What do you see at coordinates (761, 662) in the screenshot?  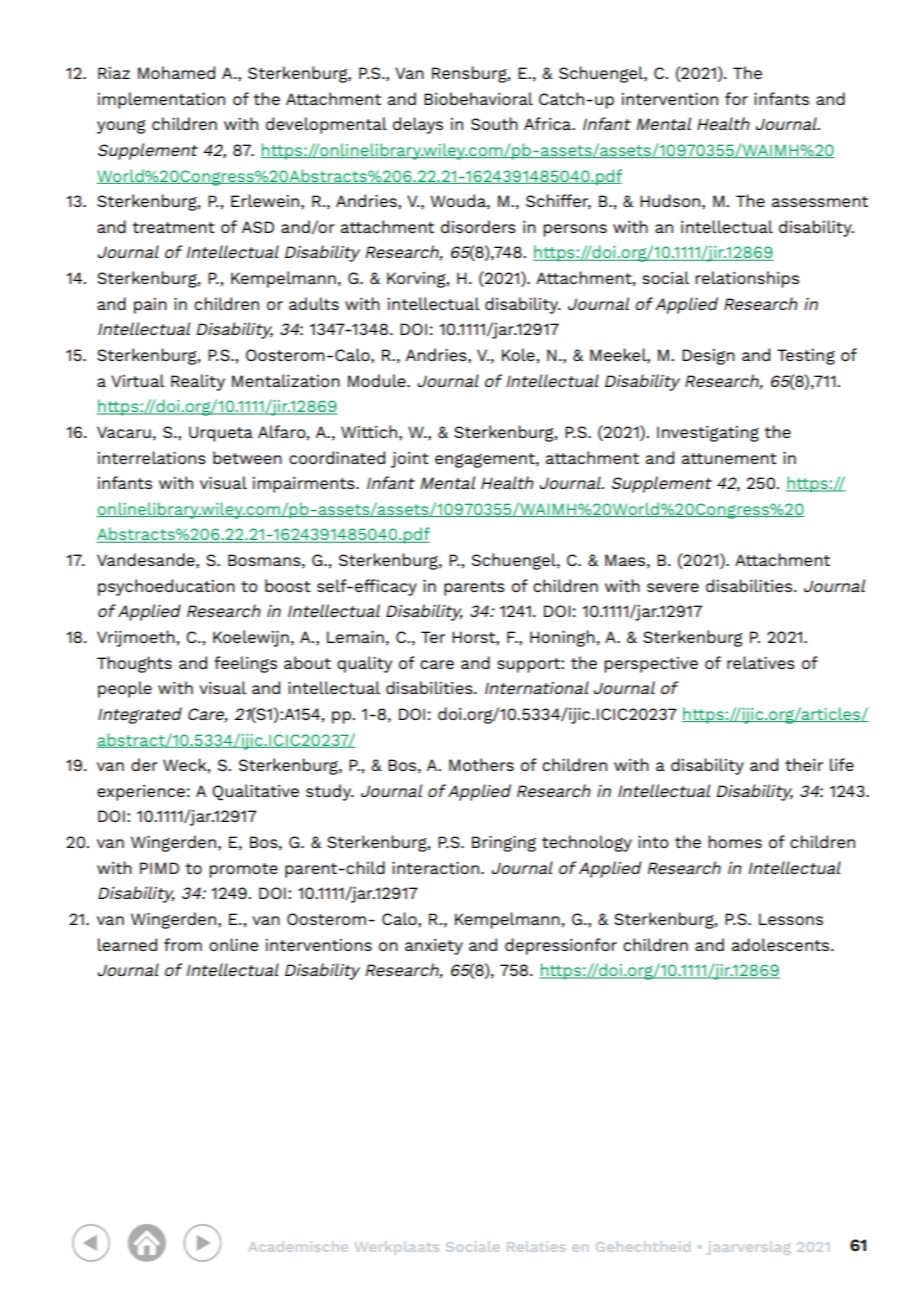 I see `relatives` at bounding box center [761, 662].
